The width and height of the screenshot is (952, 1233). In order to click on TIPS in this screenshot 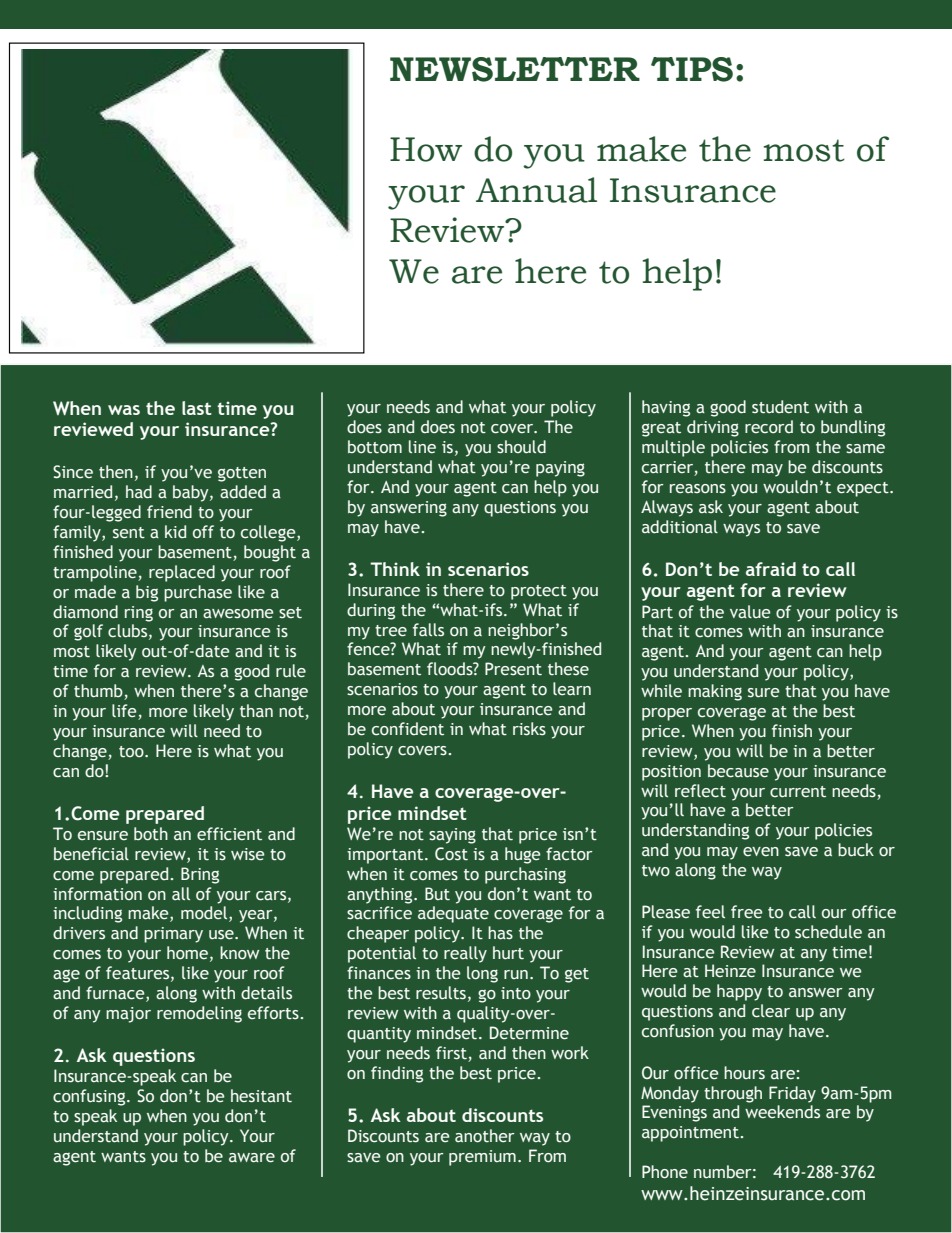, I will do `click(692, 69)`.
